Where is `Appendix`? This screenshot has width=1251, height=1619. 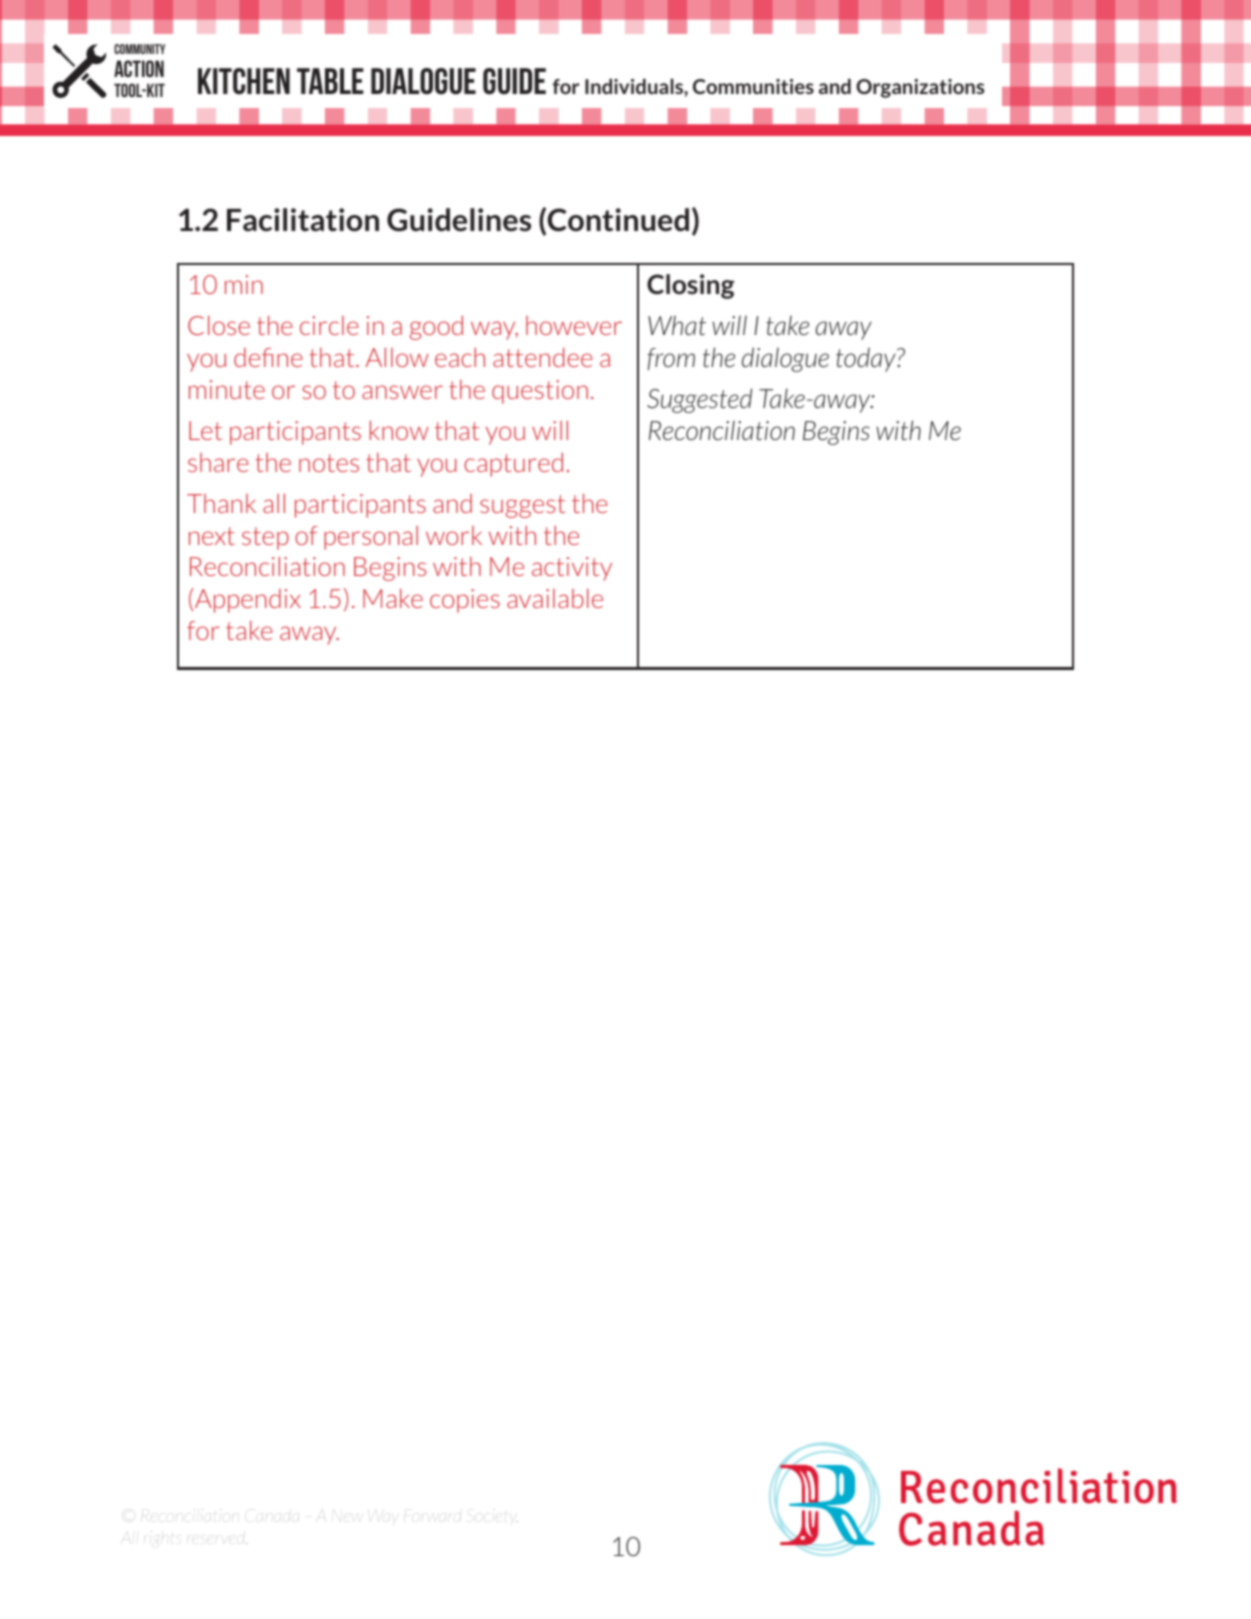
Appendix is located at coordinates (248, 601).
